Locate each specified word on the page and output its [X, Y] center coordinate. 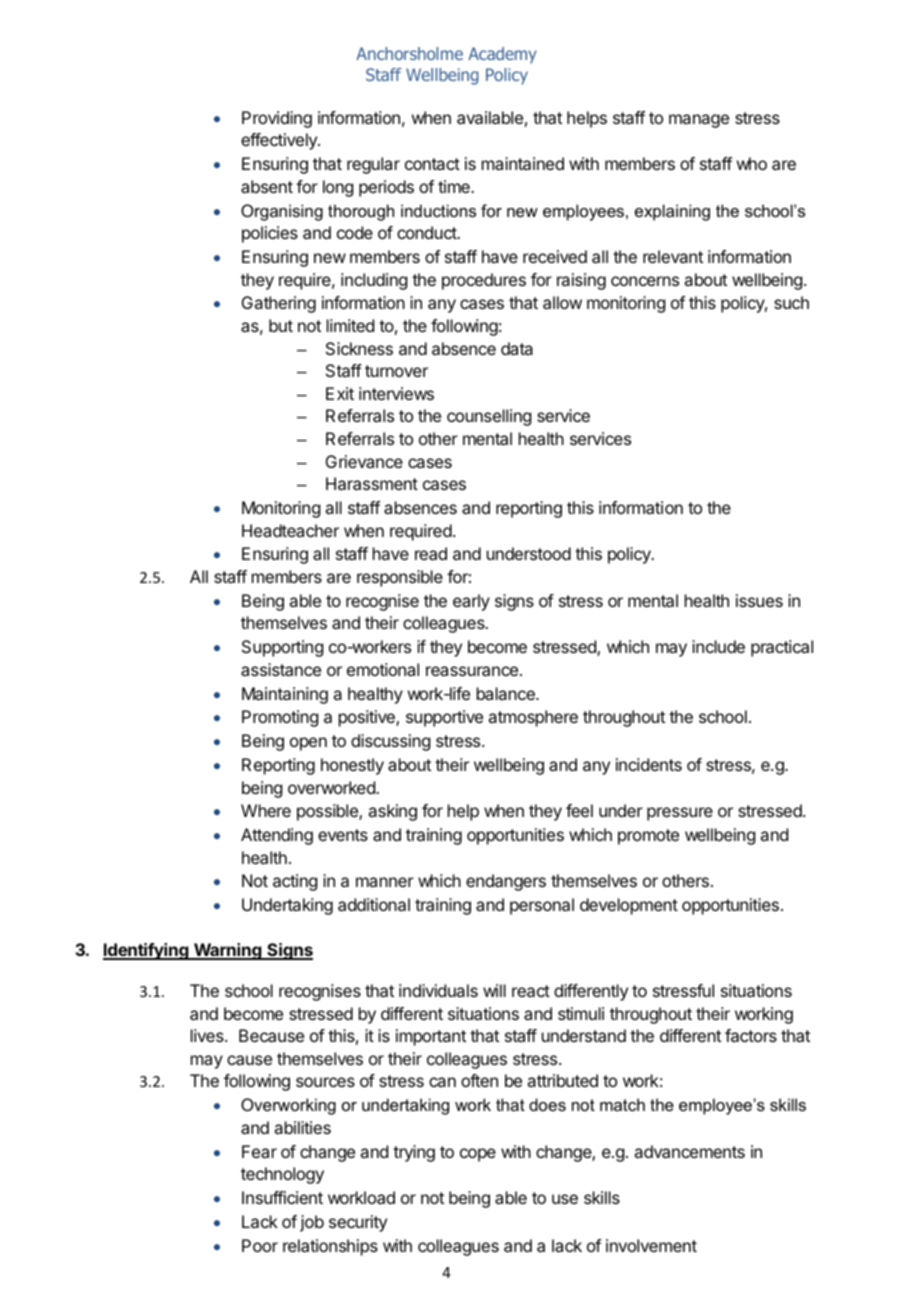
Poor [260, 1245]
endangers [506, 882]
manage [699, 121]
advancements [689, 1151]
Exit [340, 393]
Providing [277, 119]
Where [266, 810]
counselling [489, 417]
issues [759, 600]
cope [478, 1155]
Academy [502, 55]
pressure [680, 814]
